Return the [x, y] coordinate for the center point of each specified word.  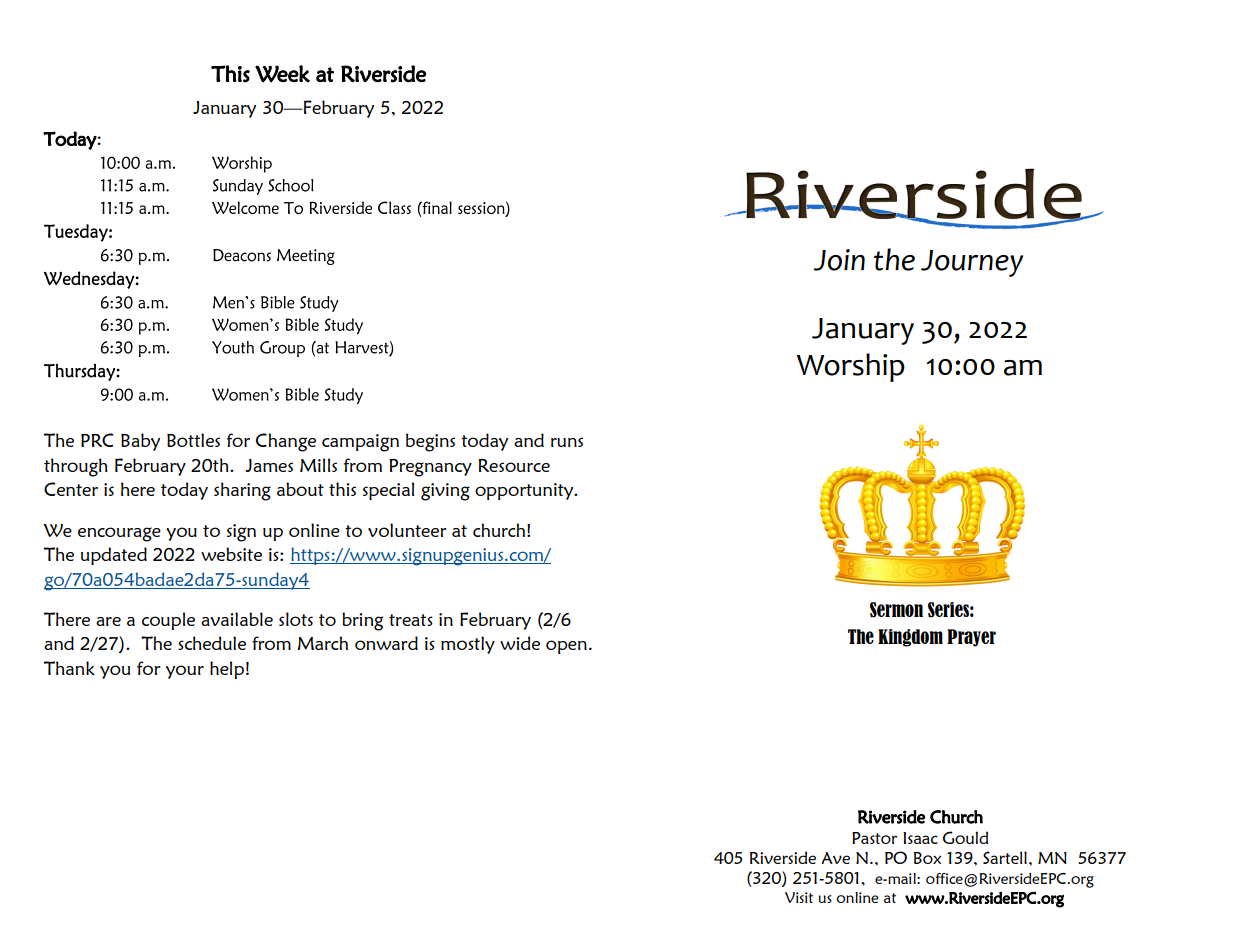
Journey [972, 263]
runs [567, 442]
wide [520, 643]
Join [839, 260]
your [185, 672]
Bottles [193, 440]
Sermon [896, 610]
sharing [242, 491]
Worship [851, 367]
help [227, 670]
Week [282, 74]
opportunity [525, 491]
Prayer [971, 638]
